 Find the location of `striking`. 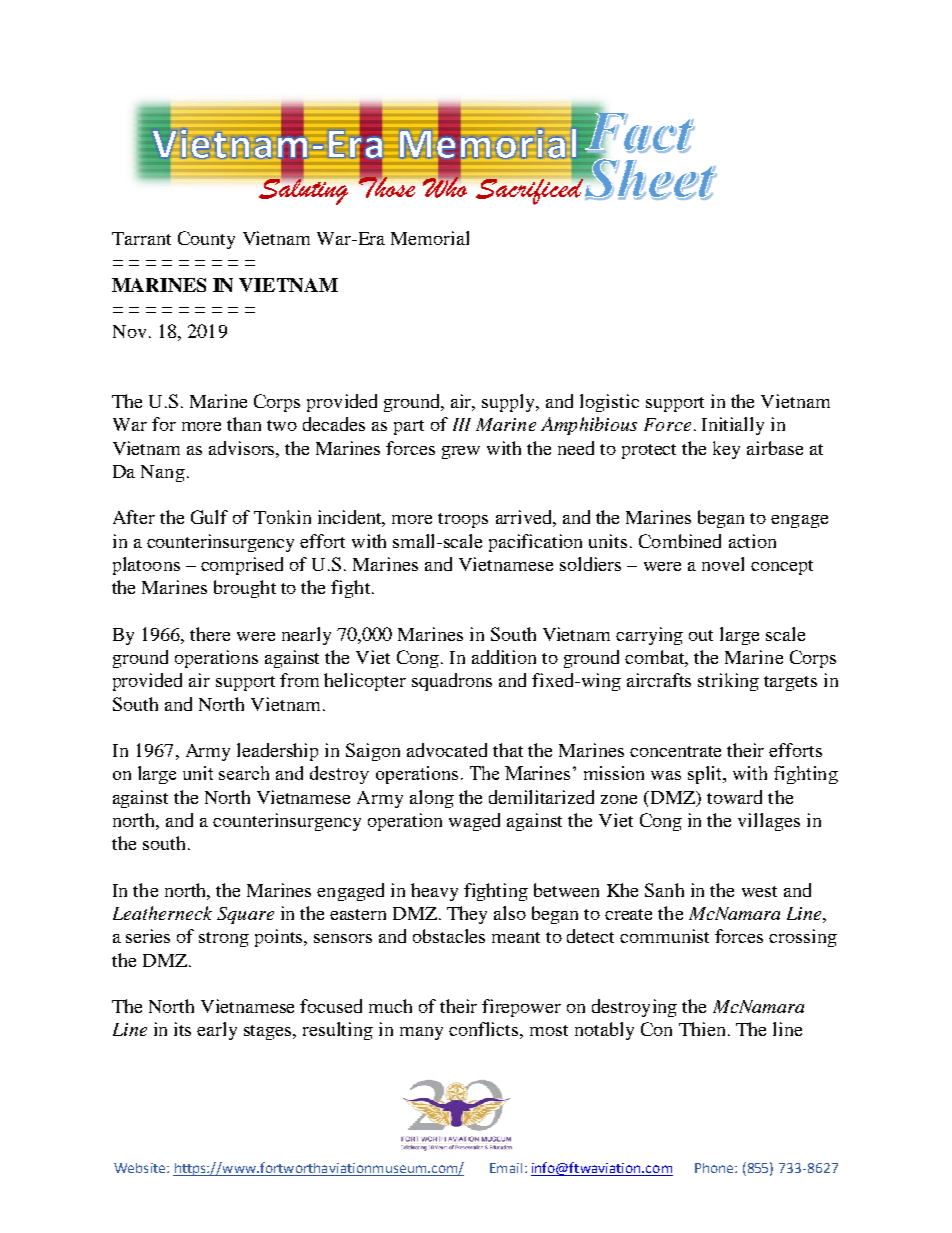

striking is located at coordinates (728, 682).
